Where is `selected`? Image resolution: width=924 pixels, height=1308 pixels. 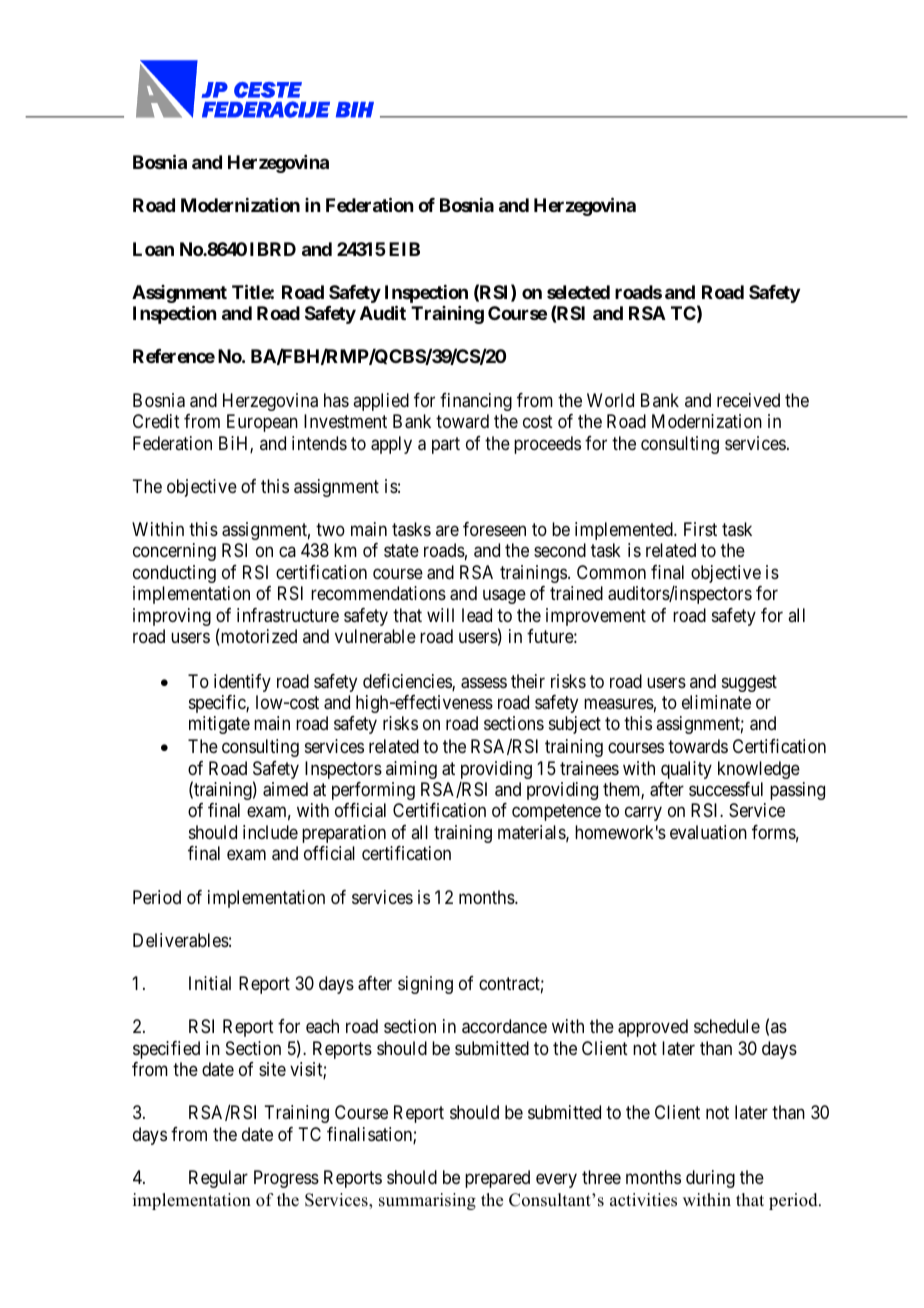
selected is located at coordinates (578, 292).
